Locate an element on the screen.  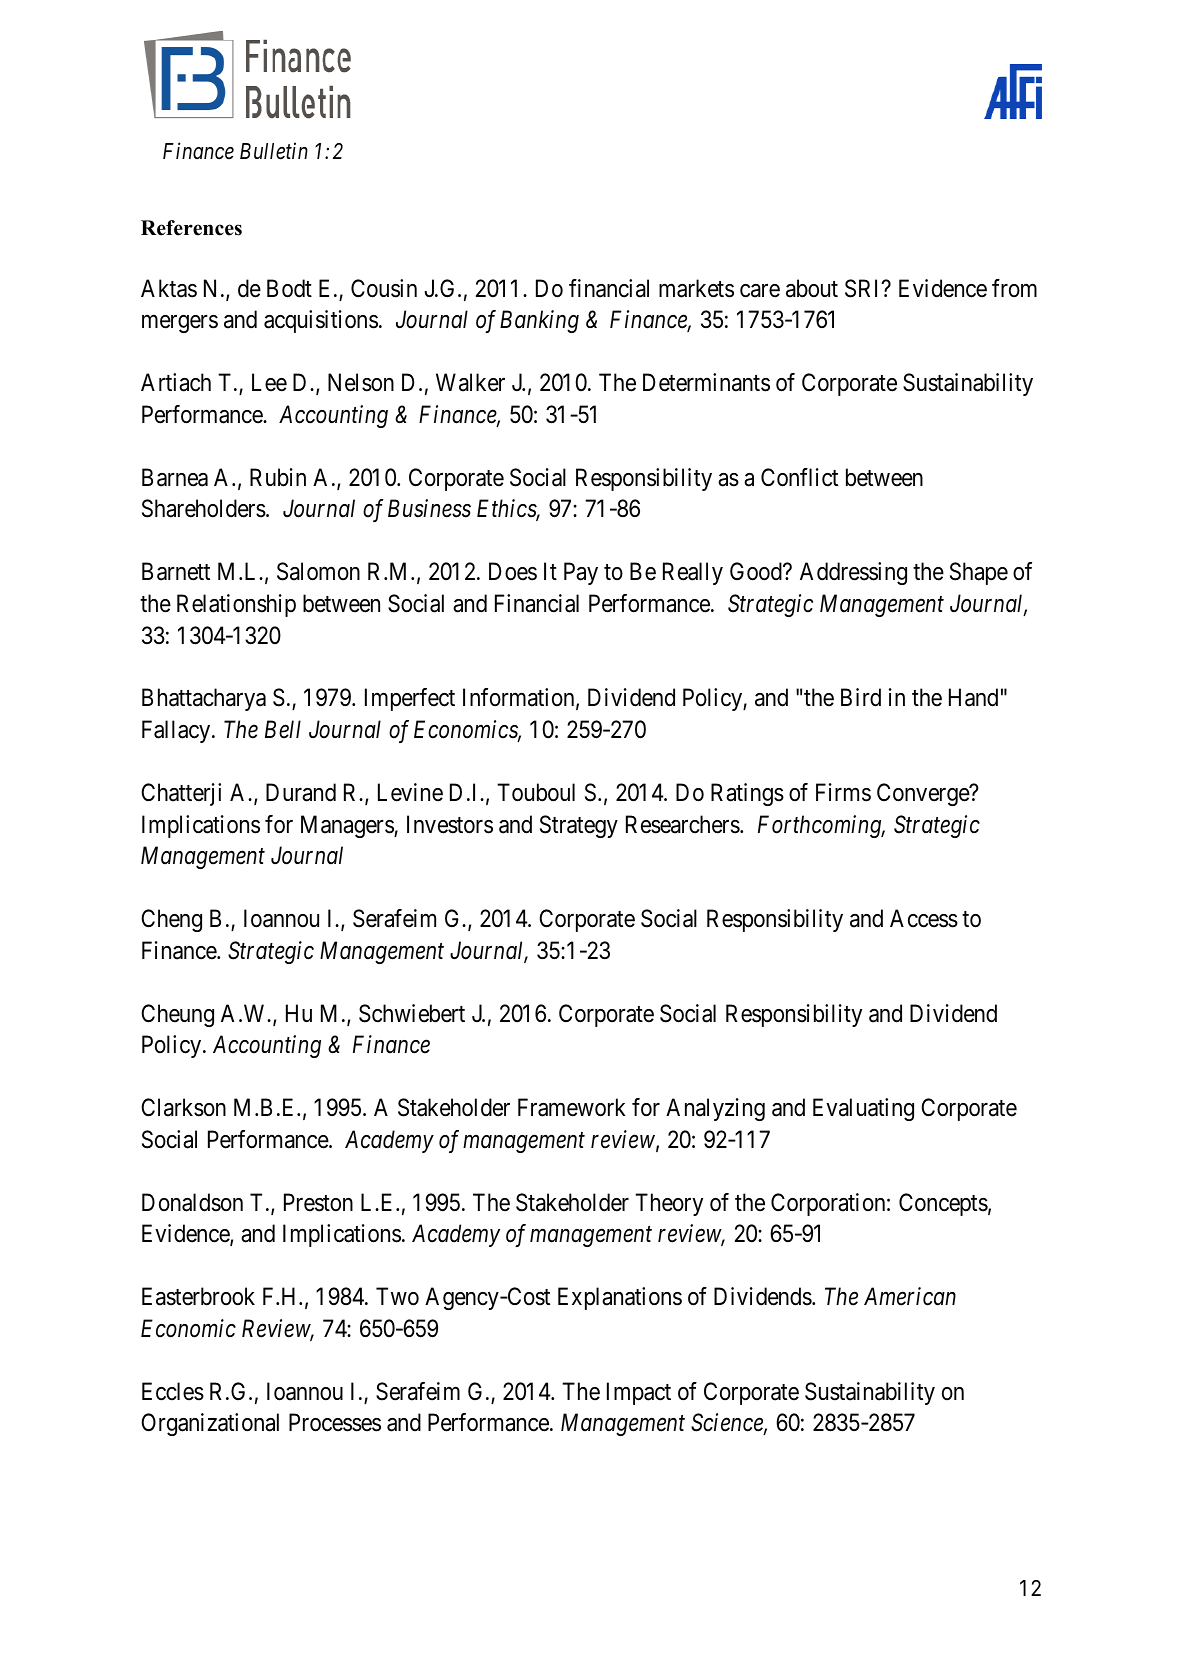
Access is located at coordinates (924, 918).
